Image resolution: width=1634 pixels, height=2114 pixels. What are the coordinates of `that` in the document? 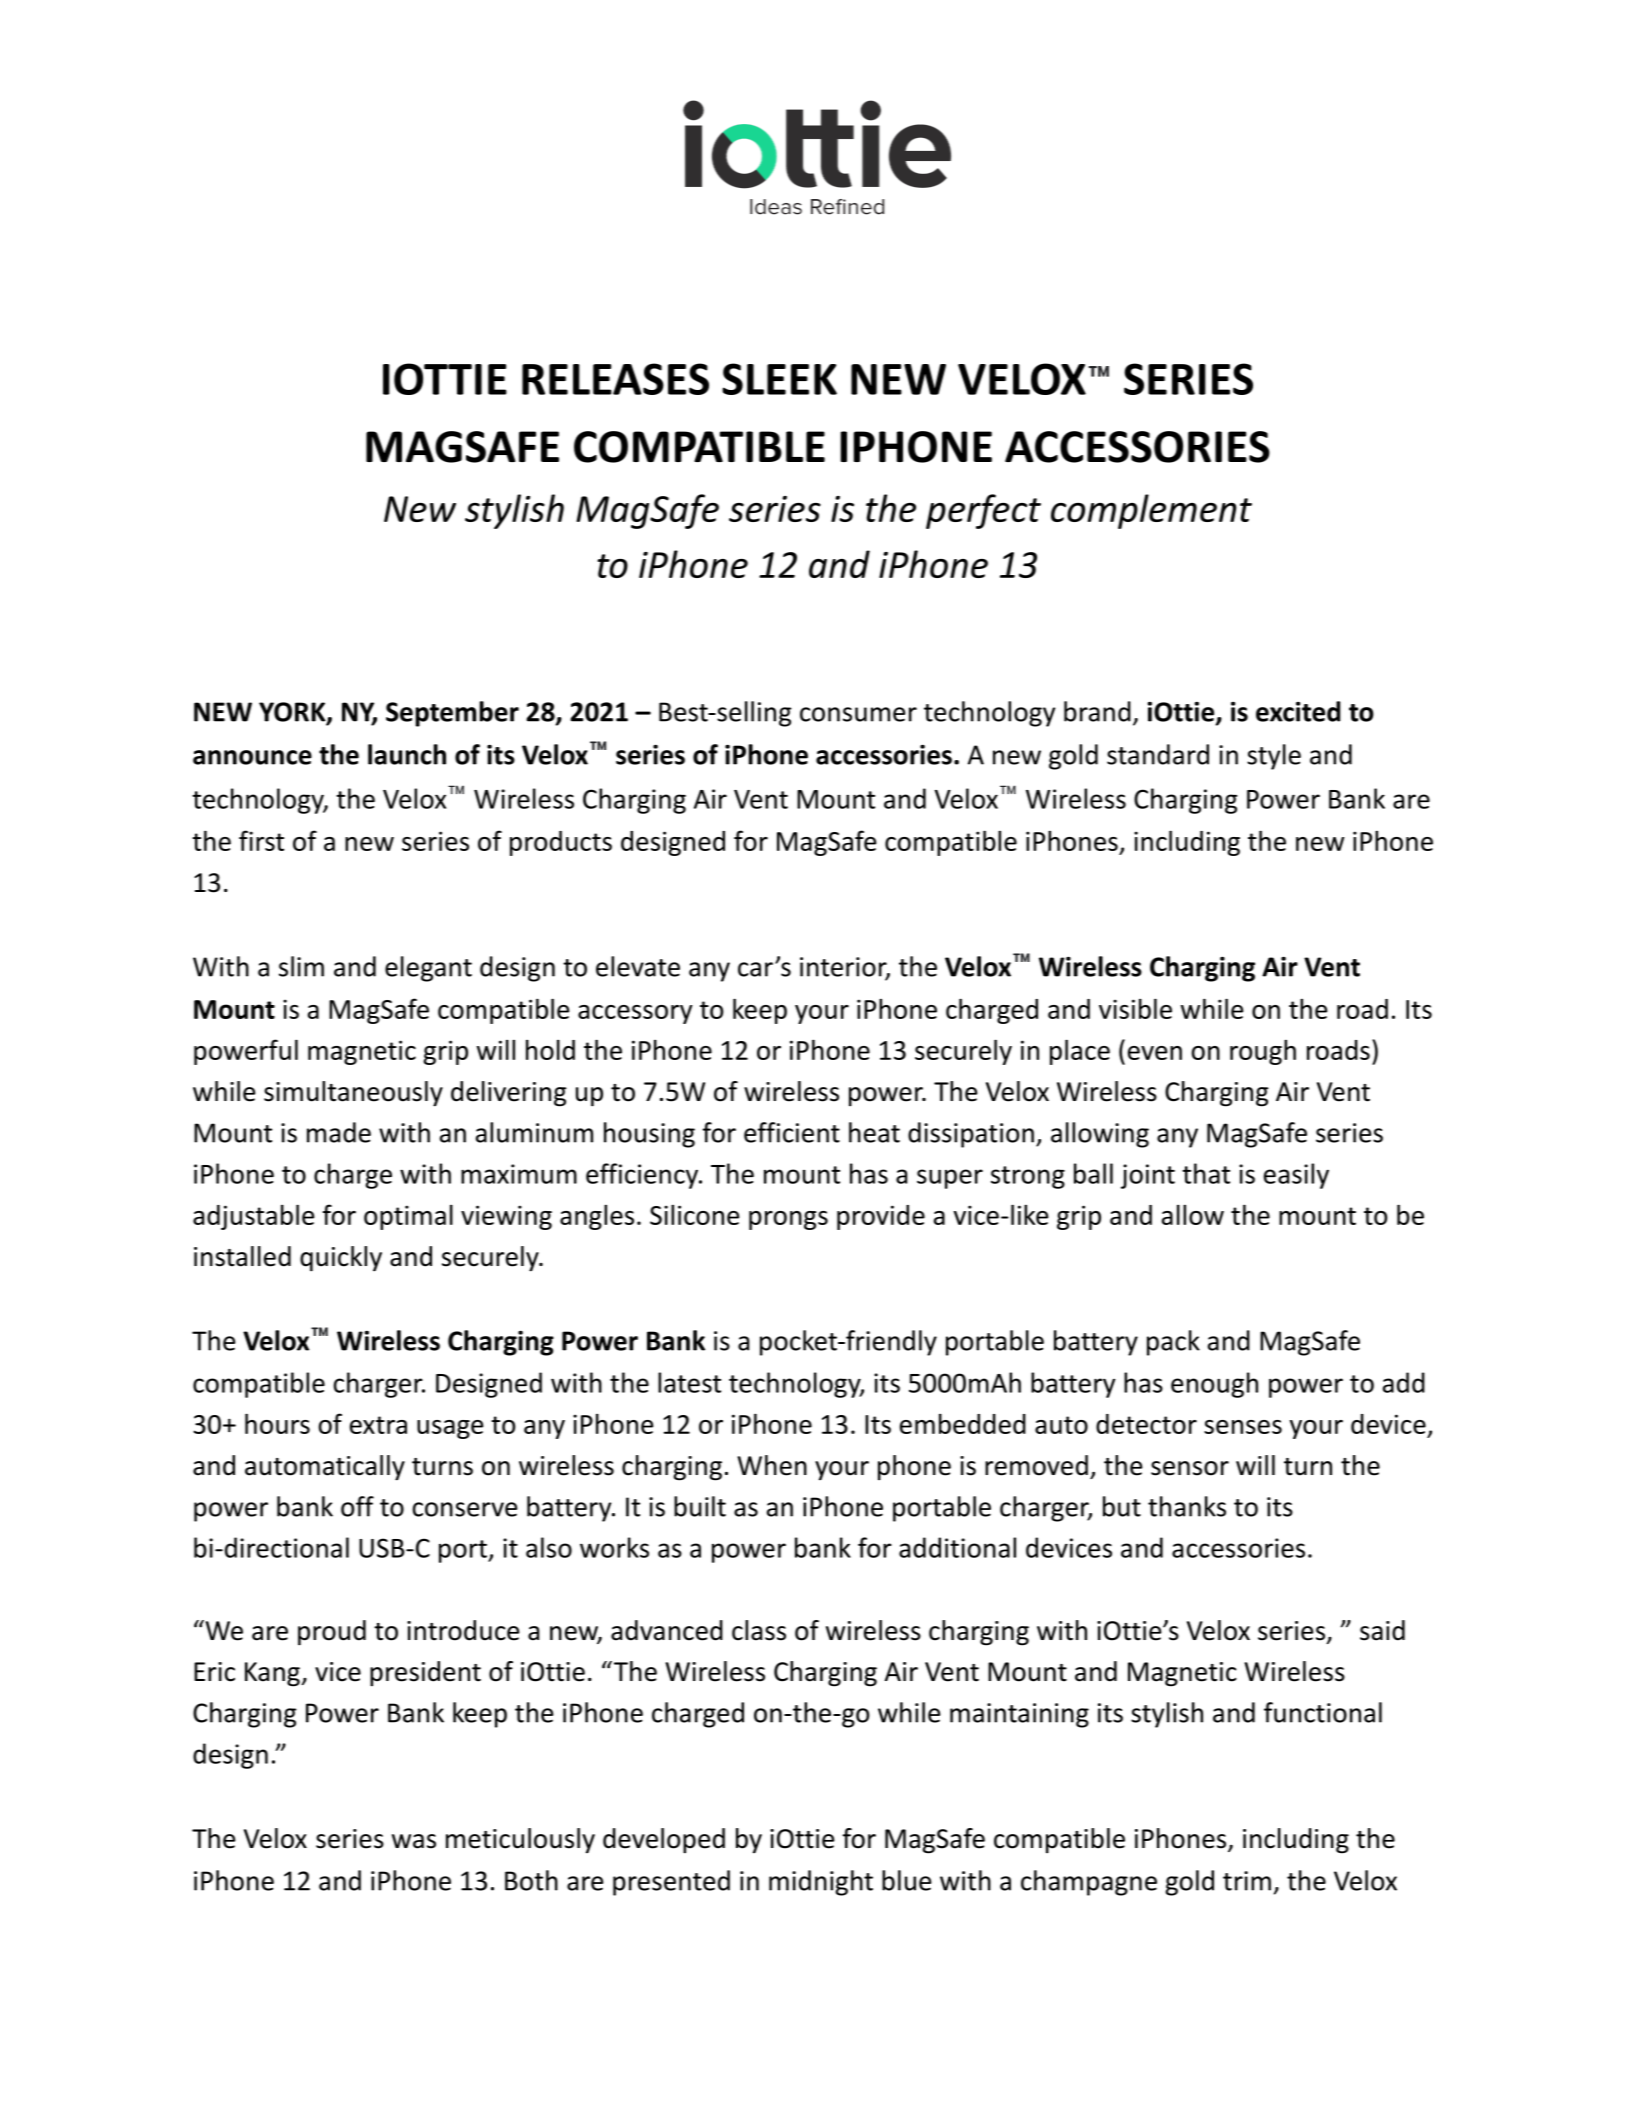 It's located at (1206, 1173).
